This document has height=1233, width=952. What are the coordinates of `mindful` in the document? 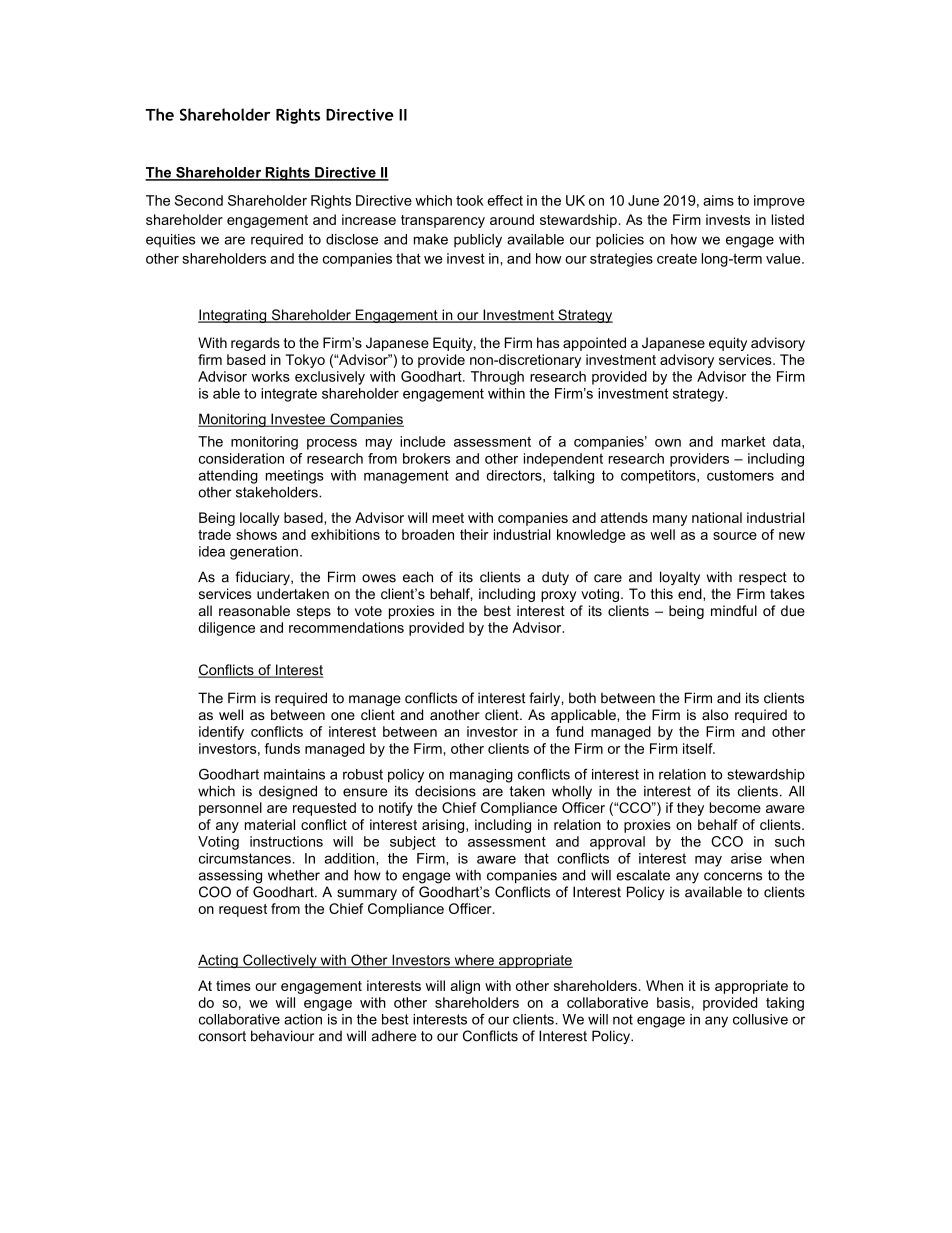 It's located at (734, 610).
